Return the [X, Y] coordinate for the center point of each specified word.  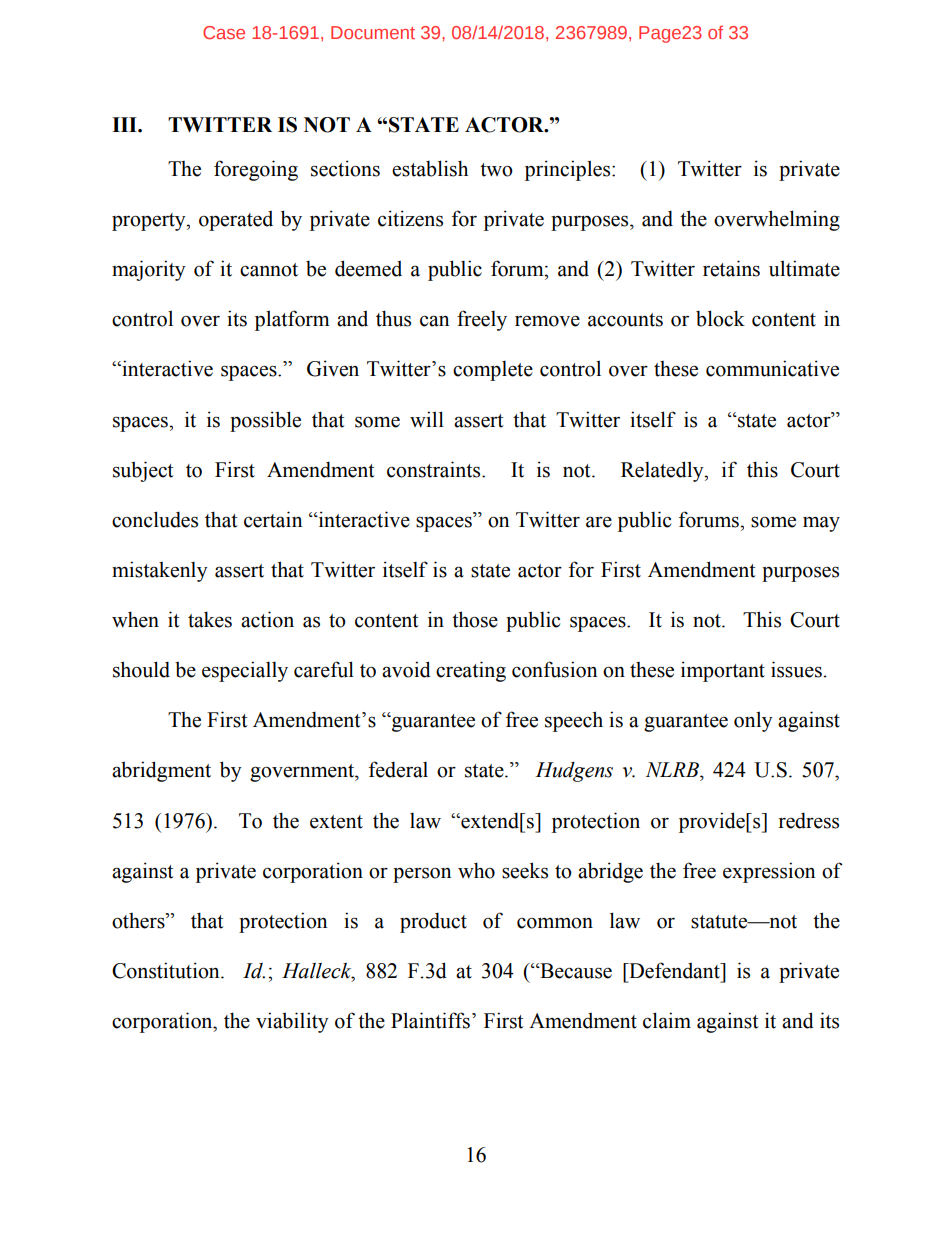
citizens [410, 218]
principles [569, 170]
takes [210, 619]
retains [731, 268]
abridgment [161, 771]
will [427, 419]
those [475, 619]
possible [265, 421]
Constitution [167, 970]
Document [373, 32]
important [723, 671]
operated [236, 220]
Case [224, 32]
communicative [772, 368]
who [476, 870]
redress [809, 821]
